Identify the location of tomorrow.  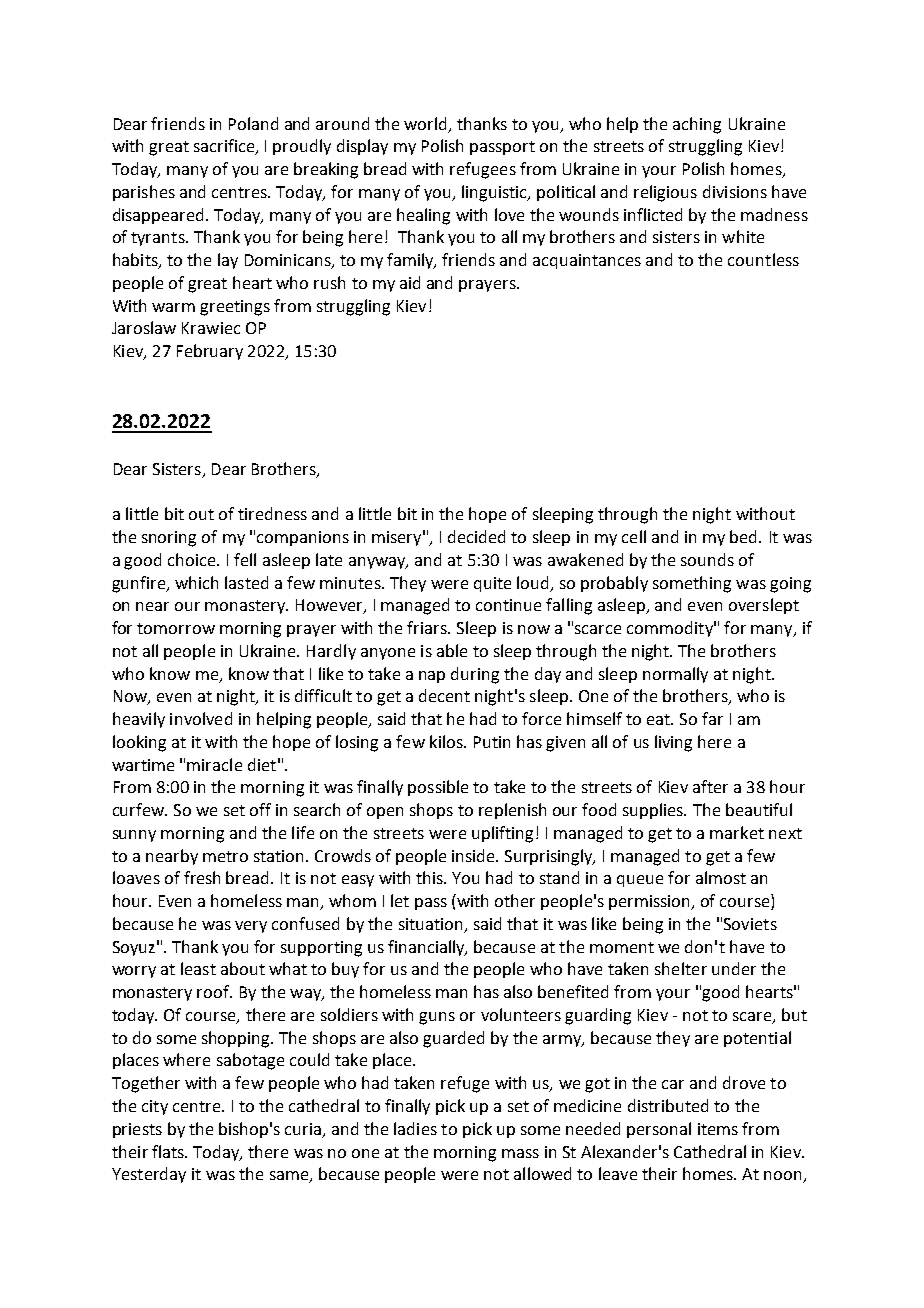
(176, 628).
